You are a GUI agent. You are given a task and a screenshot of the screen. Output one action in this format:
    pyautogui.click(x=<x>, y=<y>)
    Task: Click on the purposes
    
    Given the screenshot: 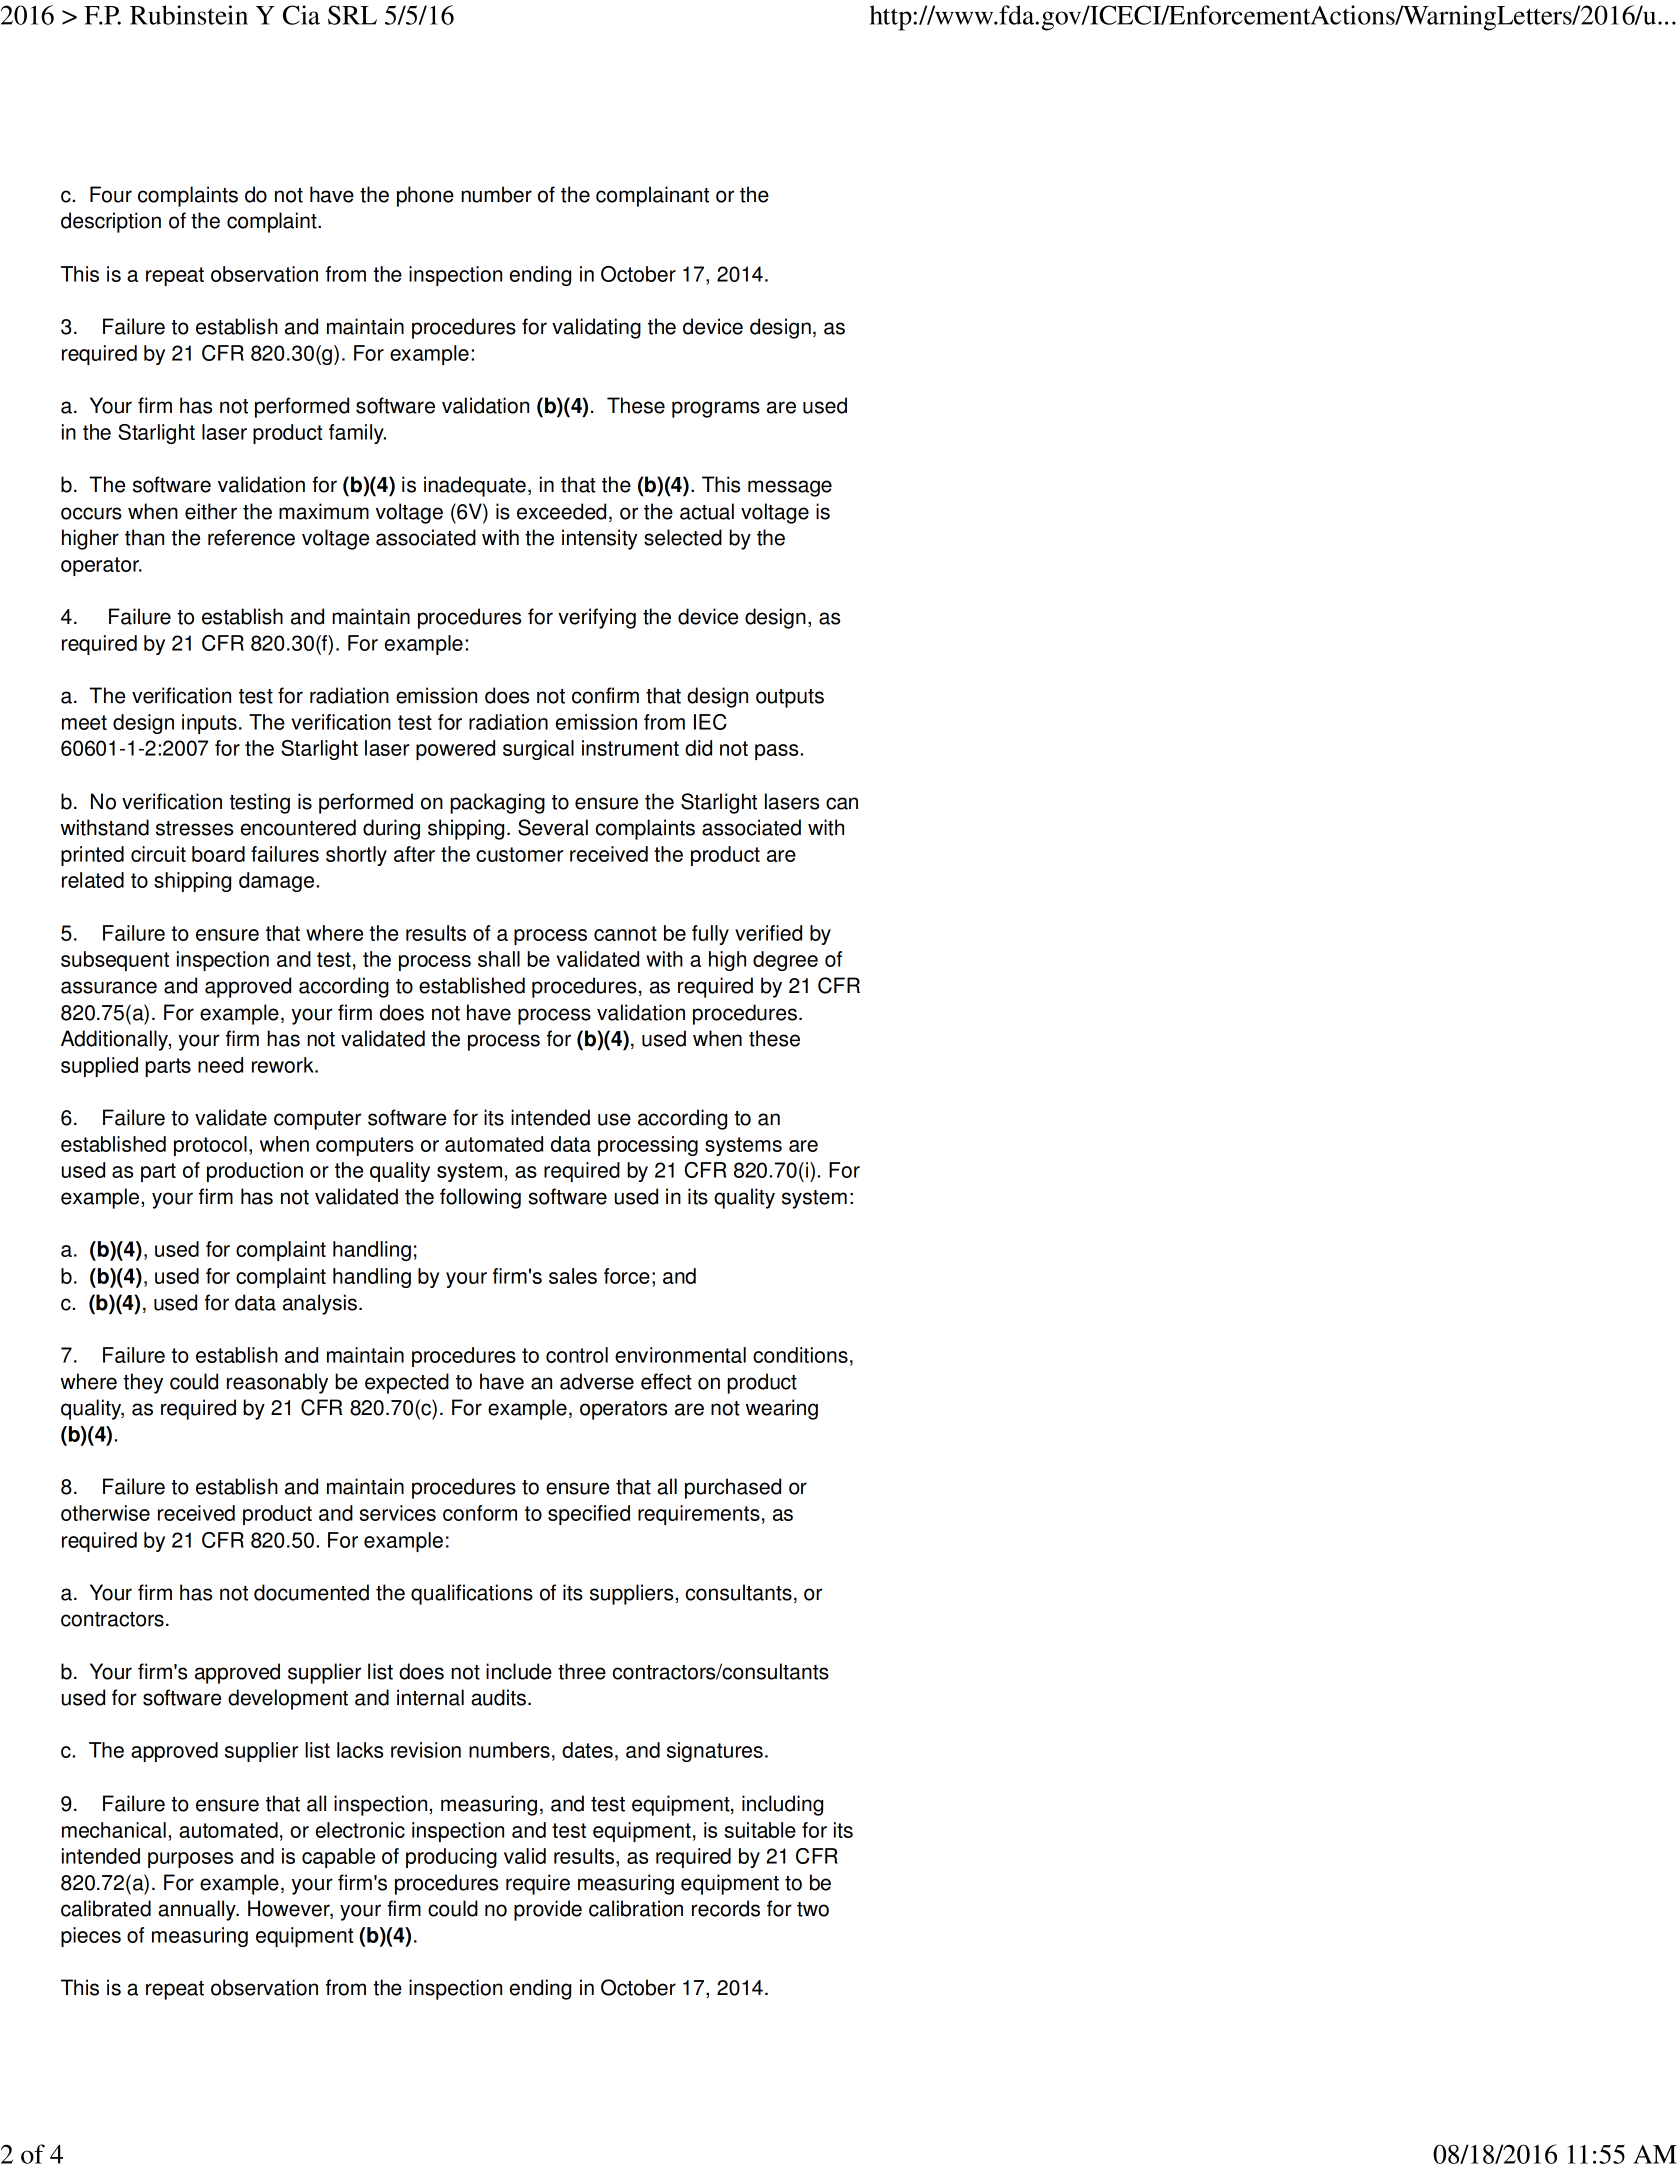 What is the action you would take?
    pyautogui.click(x=190, y=1860)
